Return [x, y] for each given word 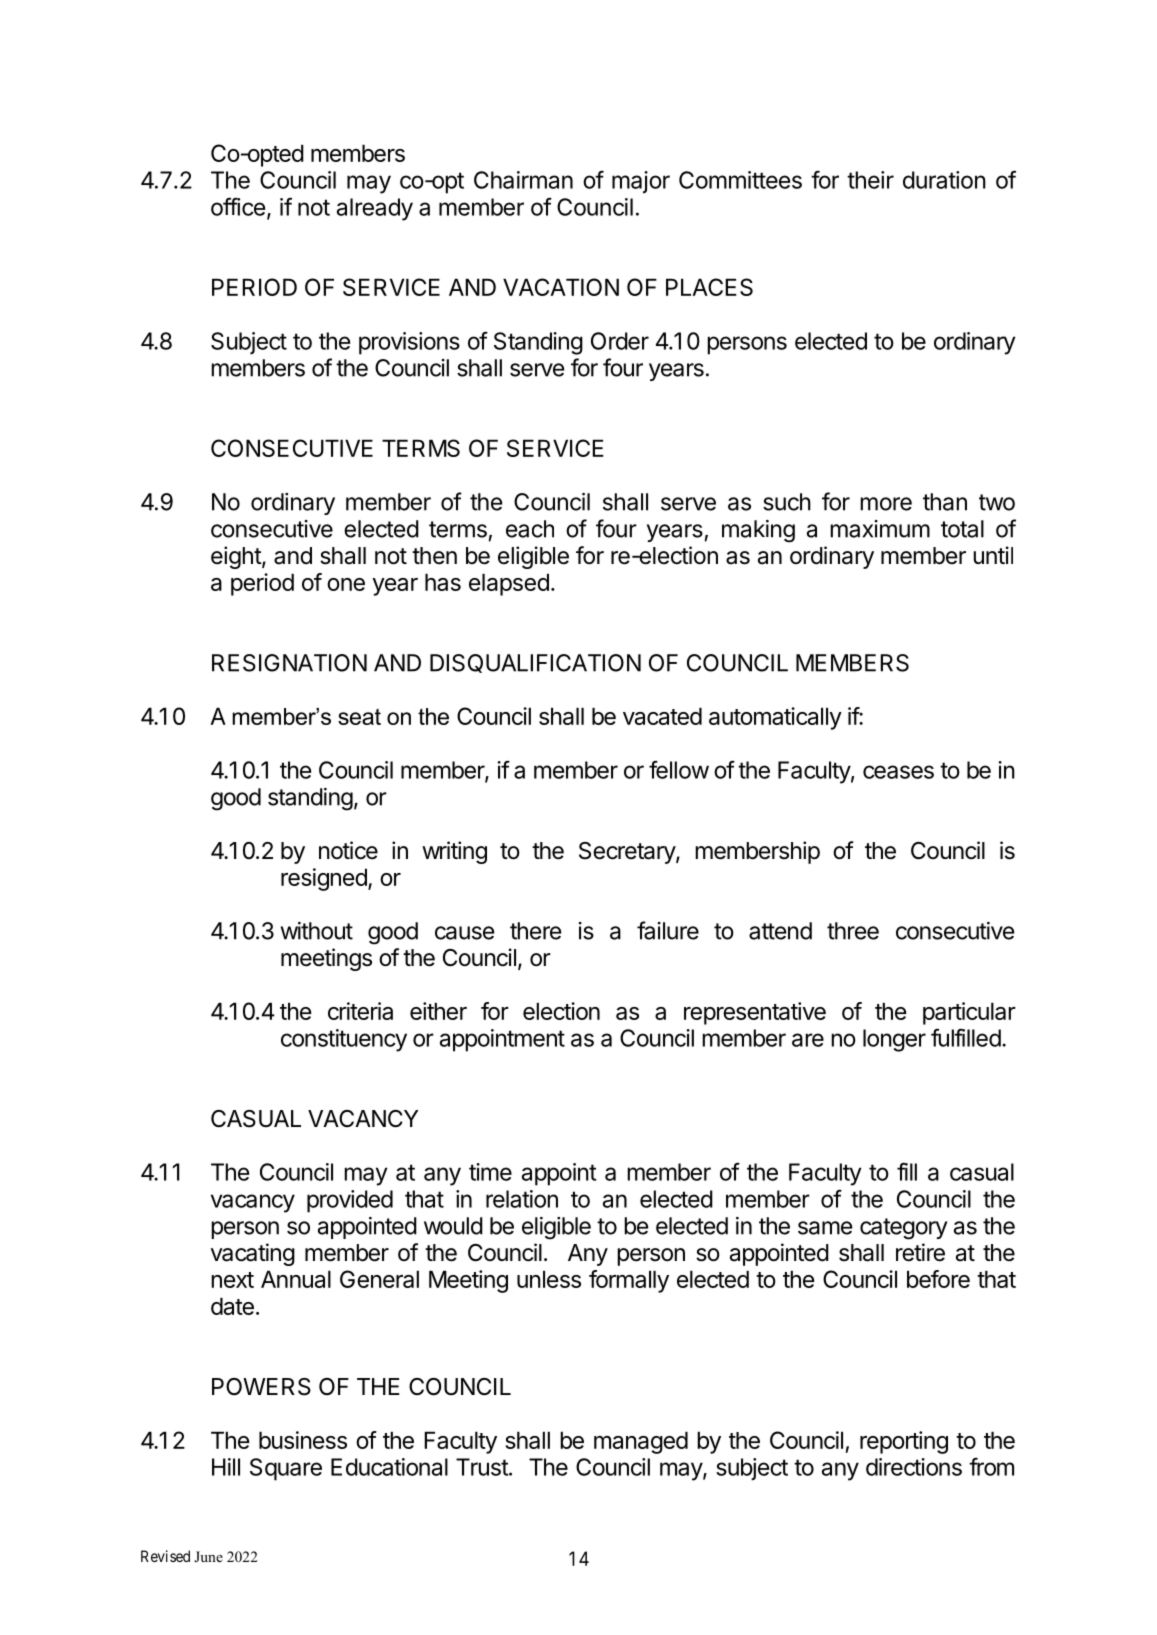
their [870, 180]
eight [237, 557]
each [530, 529]
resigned [325, 879]
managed [641, 1442]
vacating [253, 1254]
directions [914, 1467]
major [641, 182]
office [238, 206]
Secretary [628, 853]
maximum [880, 529]
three [853, 931]
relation [522, 1199]
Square [286, 1469]
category [903, 1229]
